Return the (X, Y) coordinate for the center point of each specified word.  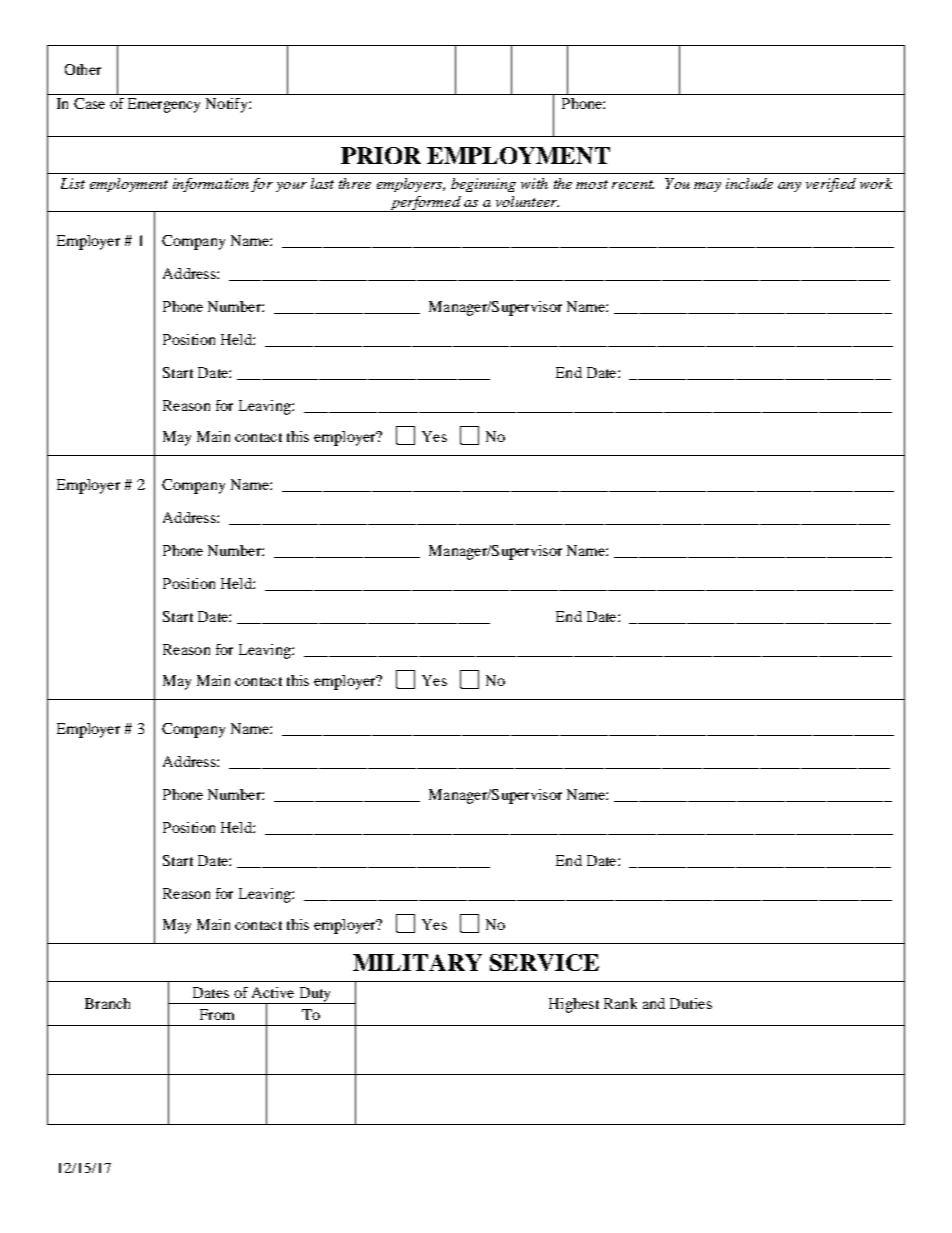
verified (831, 185)
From (217, 1014)
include (749, 183)
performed (425, 204)
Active (273, 992)
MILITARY (417, 962)
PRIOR (381, 155)
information (211, 185)
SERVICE (544, 962)
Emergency (164, 105)
